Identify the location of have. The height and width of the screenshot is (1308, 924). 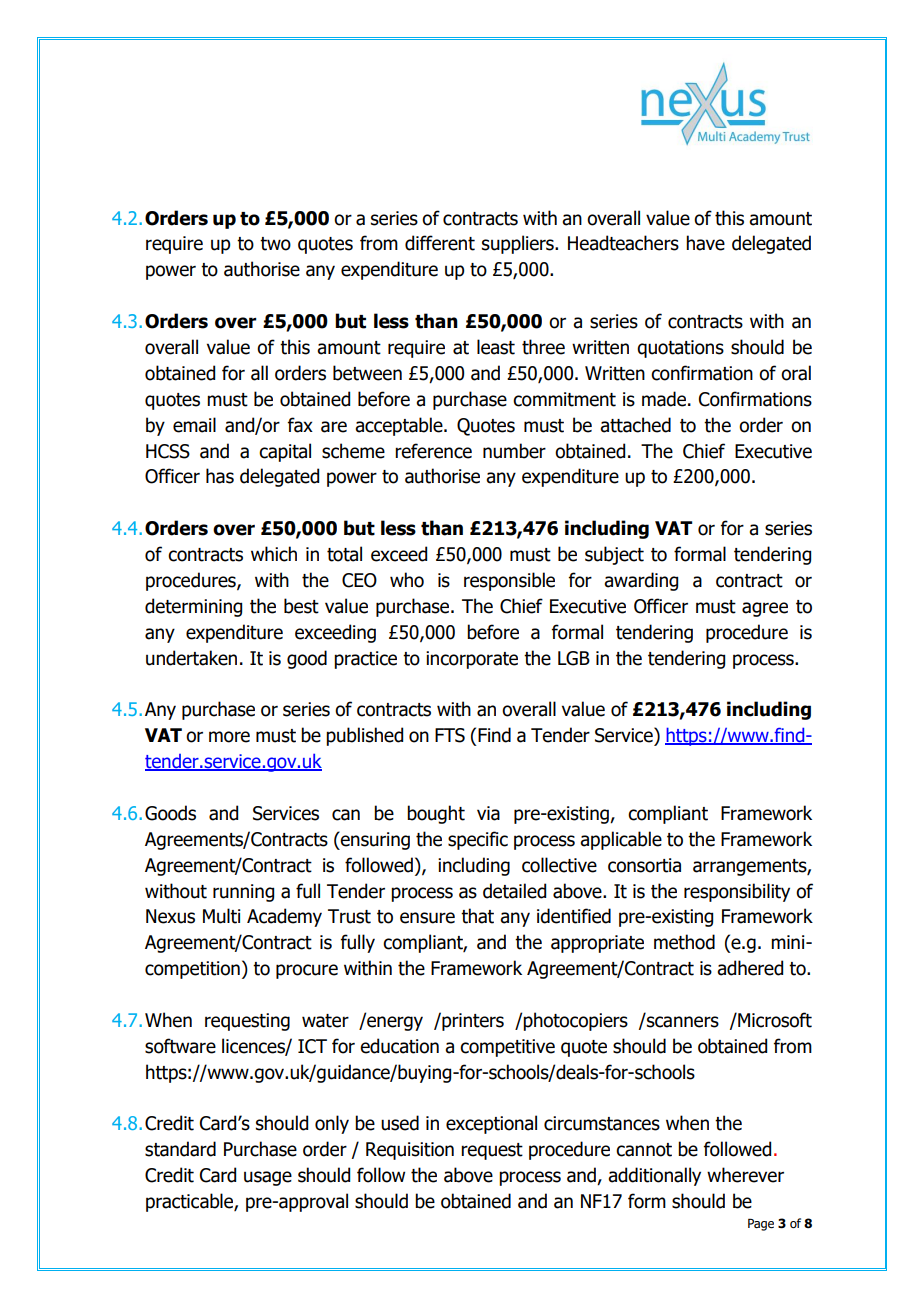
(705, 243).
